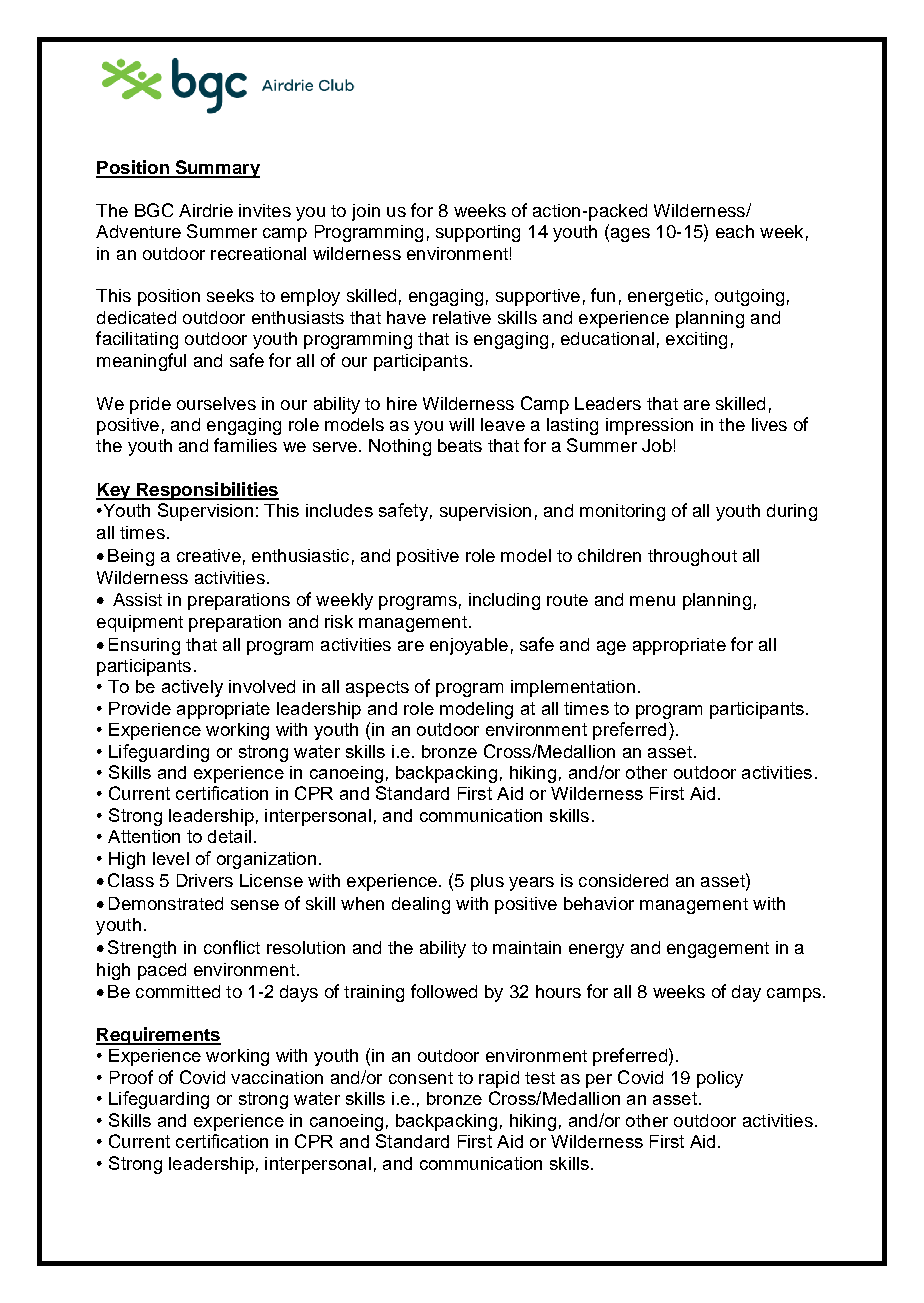 The image size is (924, 1303). What do you see at coordinates (735, 231) in the image?
I see `each` at bounding box center [735, 231].
